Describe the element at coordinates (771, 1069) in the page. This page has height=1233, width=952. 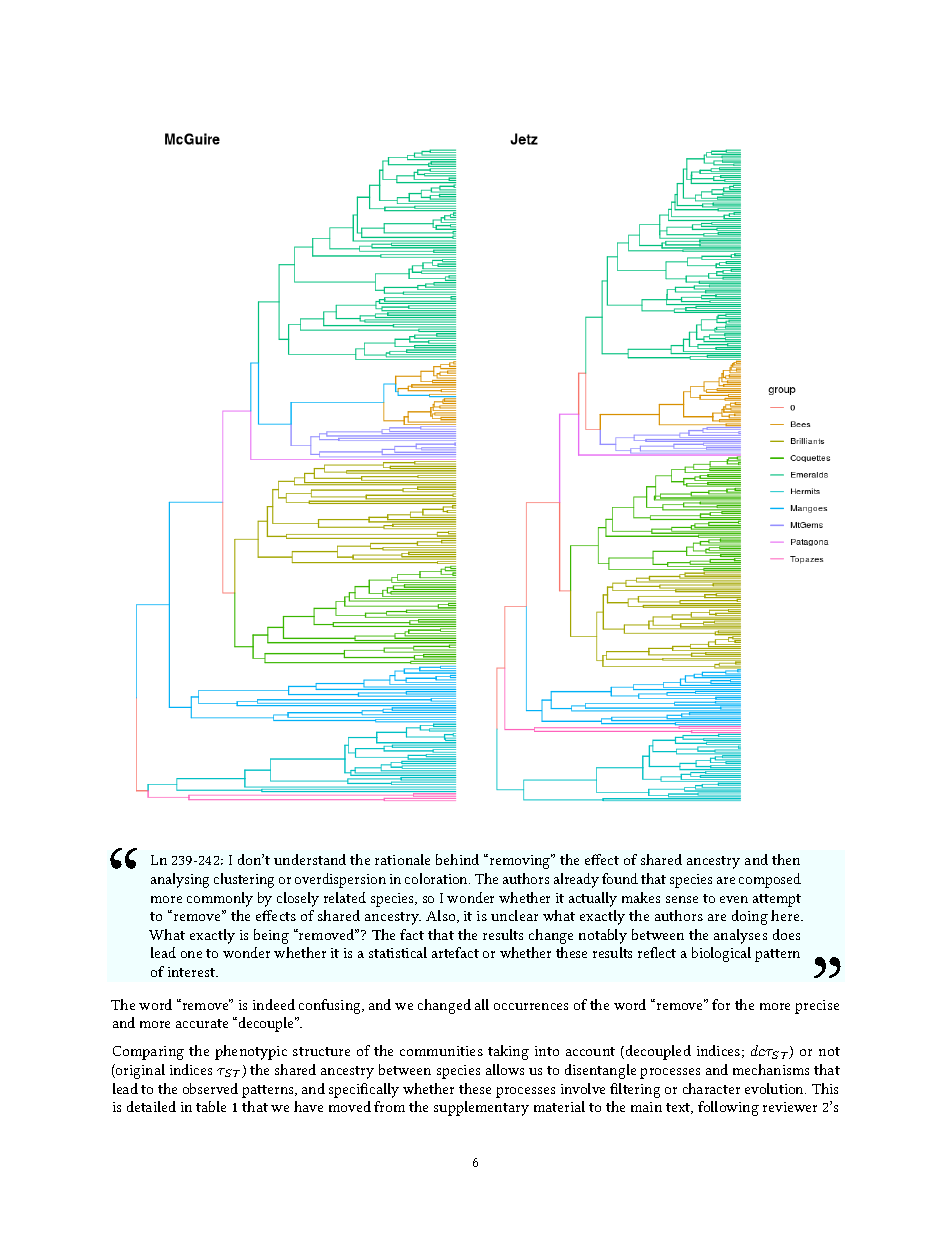
I see `mechanisms` at that location.
